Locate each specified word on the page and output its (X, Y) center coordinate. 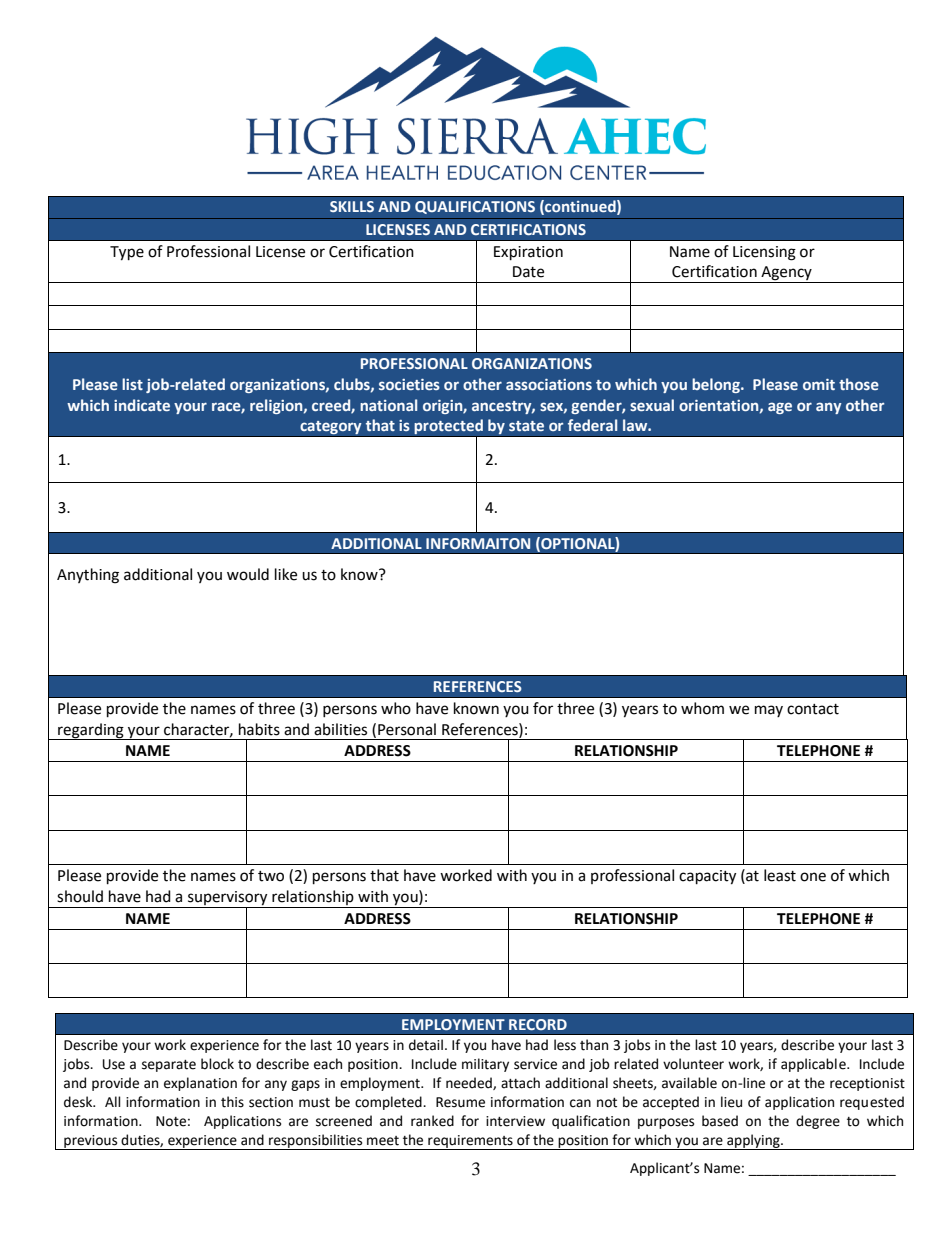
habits (259, 729)
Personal (407, 729)
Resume (460, 1102)
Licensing (764, 253)
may (769, 711)
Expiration (528, 253)
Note (171, 1121)
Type (127, 253)
